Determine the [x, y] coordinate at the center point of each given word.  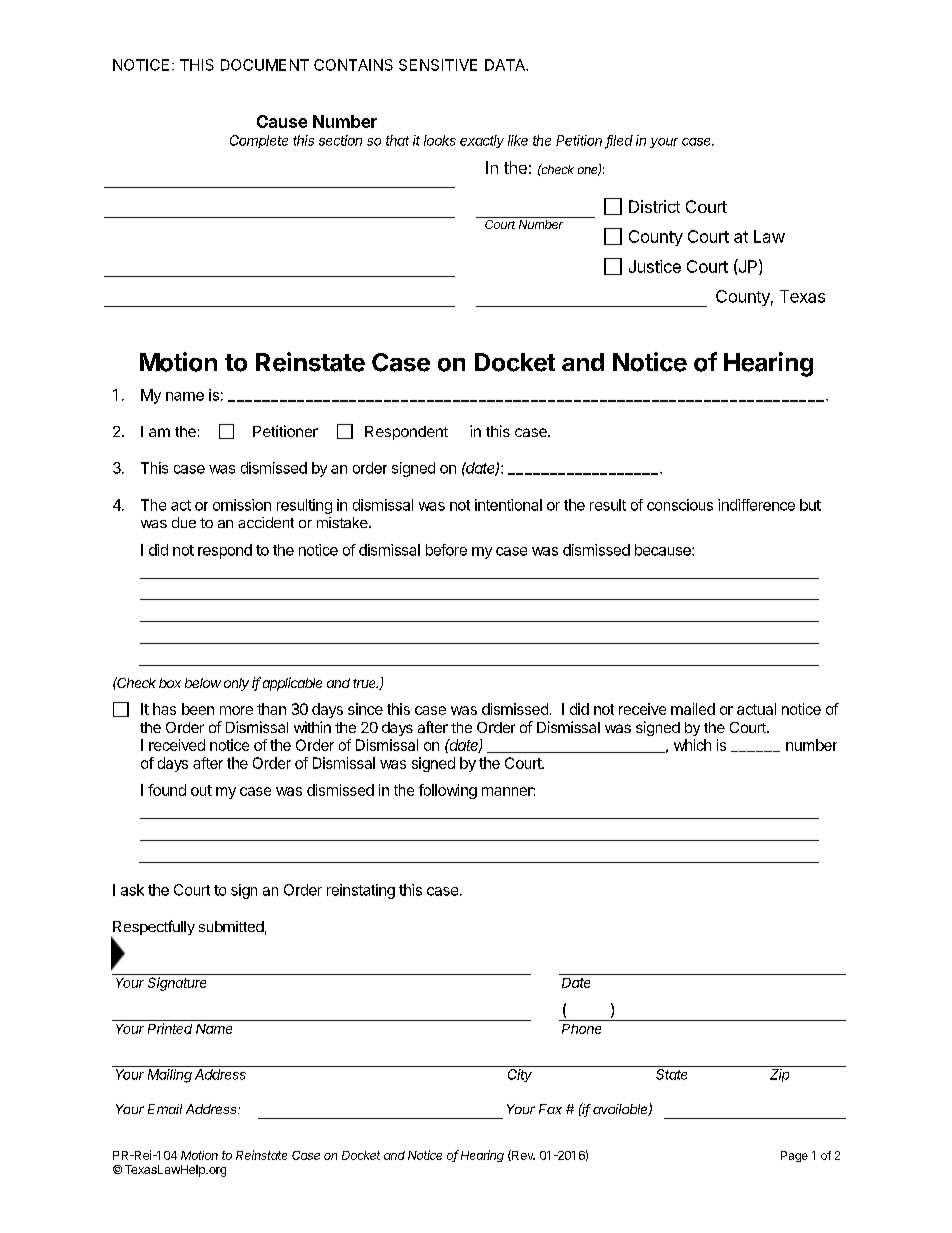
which [692, 745]
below [203, 683]
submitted [231, 926]
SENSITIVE [438, 65]
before [446, 550]
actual [756, 709]
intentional [508, 505]
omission [242, 505]
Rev [522, 1155]
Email [165, 1109]
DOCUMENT [265, 65]
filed [619, 141]
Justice [655, 266]
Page [794, 1156]
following [448, 791]
